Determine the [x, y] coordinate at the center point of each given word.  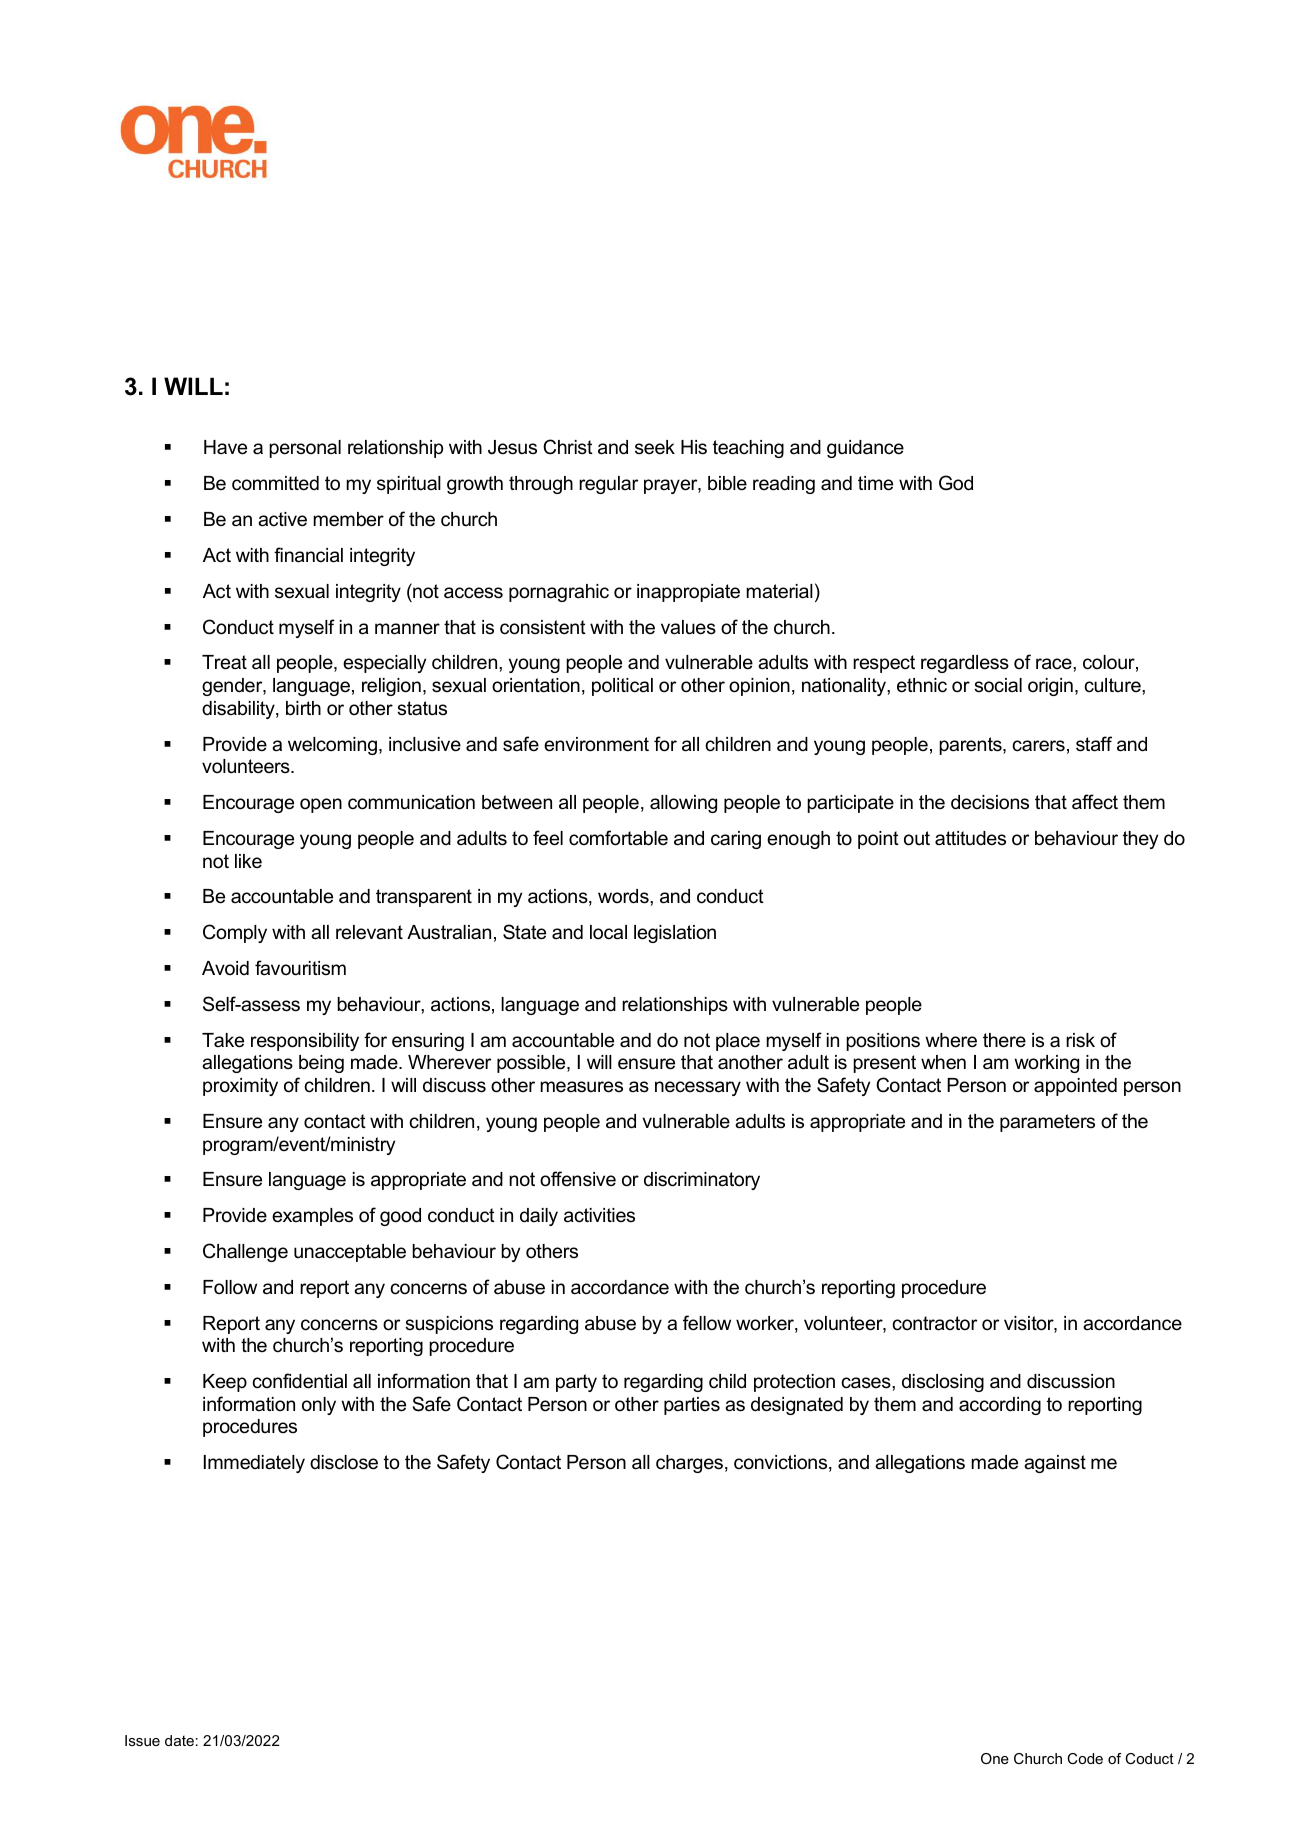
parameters [1047, 1123]
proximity [240, 1087]
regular [608, 485]
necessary [698, 1088]
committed [275, 483]
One [995, 1758]
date [179, 1740]
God [956, 483]
